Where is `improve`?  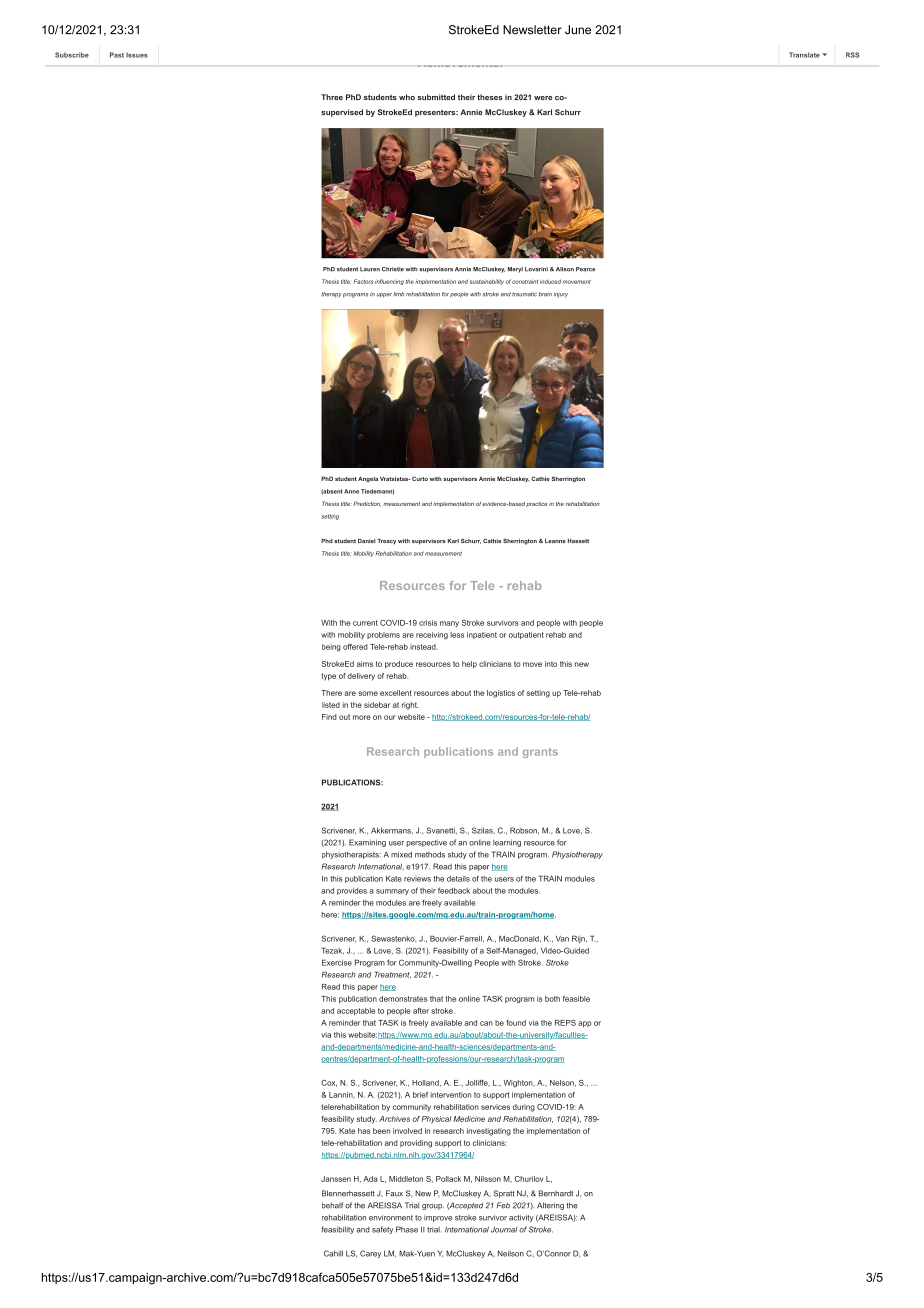
improve is located at coordinates (438, 1219).
